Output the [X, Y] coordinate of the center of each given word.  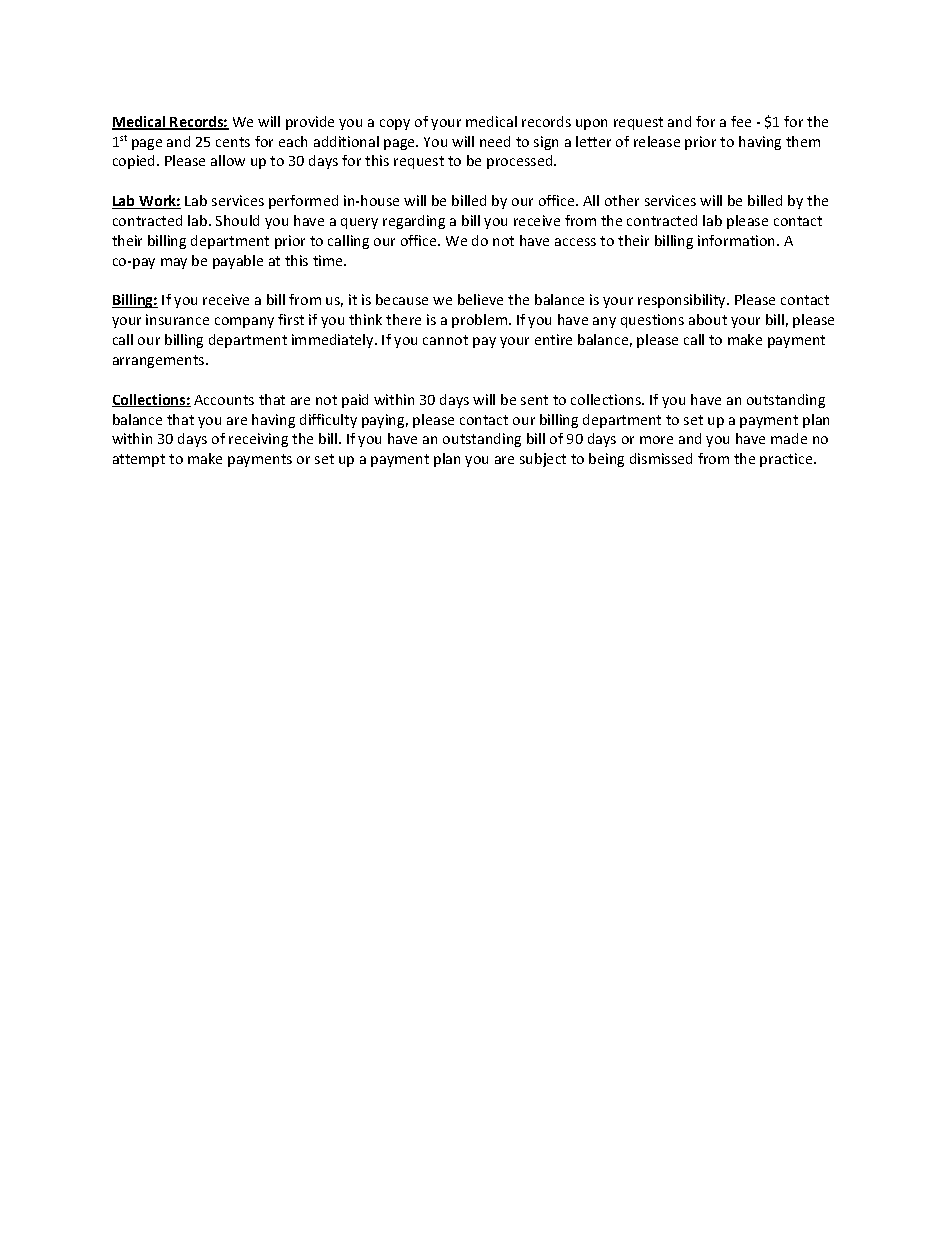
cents [233, 142]
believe [480, 299]
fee [741, 121]
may [174, 263]
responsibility [683, 301]
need [495, 141]
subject [543, 460]
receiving [258, 440]
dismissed [661, 458]
